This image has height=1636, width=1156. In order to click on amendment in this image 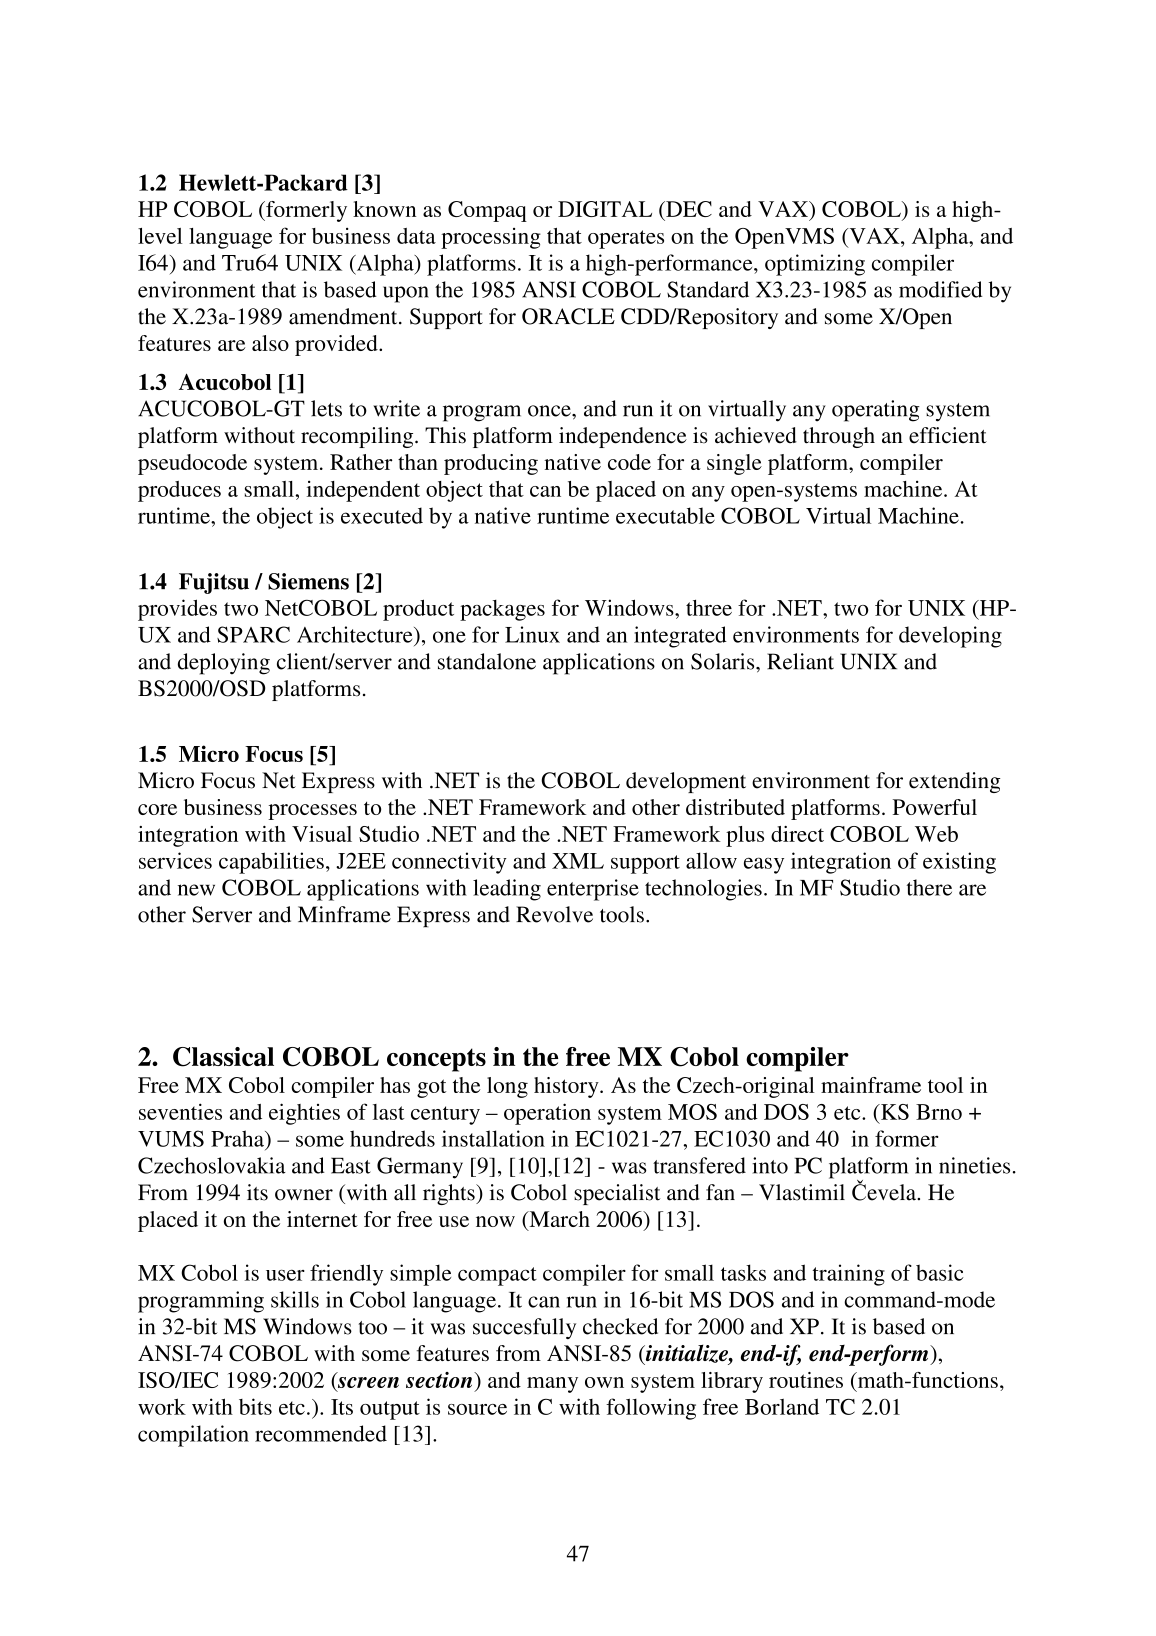, I will do `click(344, 316)`.
